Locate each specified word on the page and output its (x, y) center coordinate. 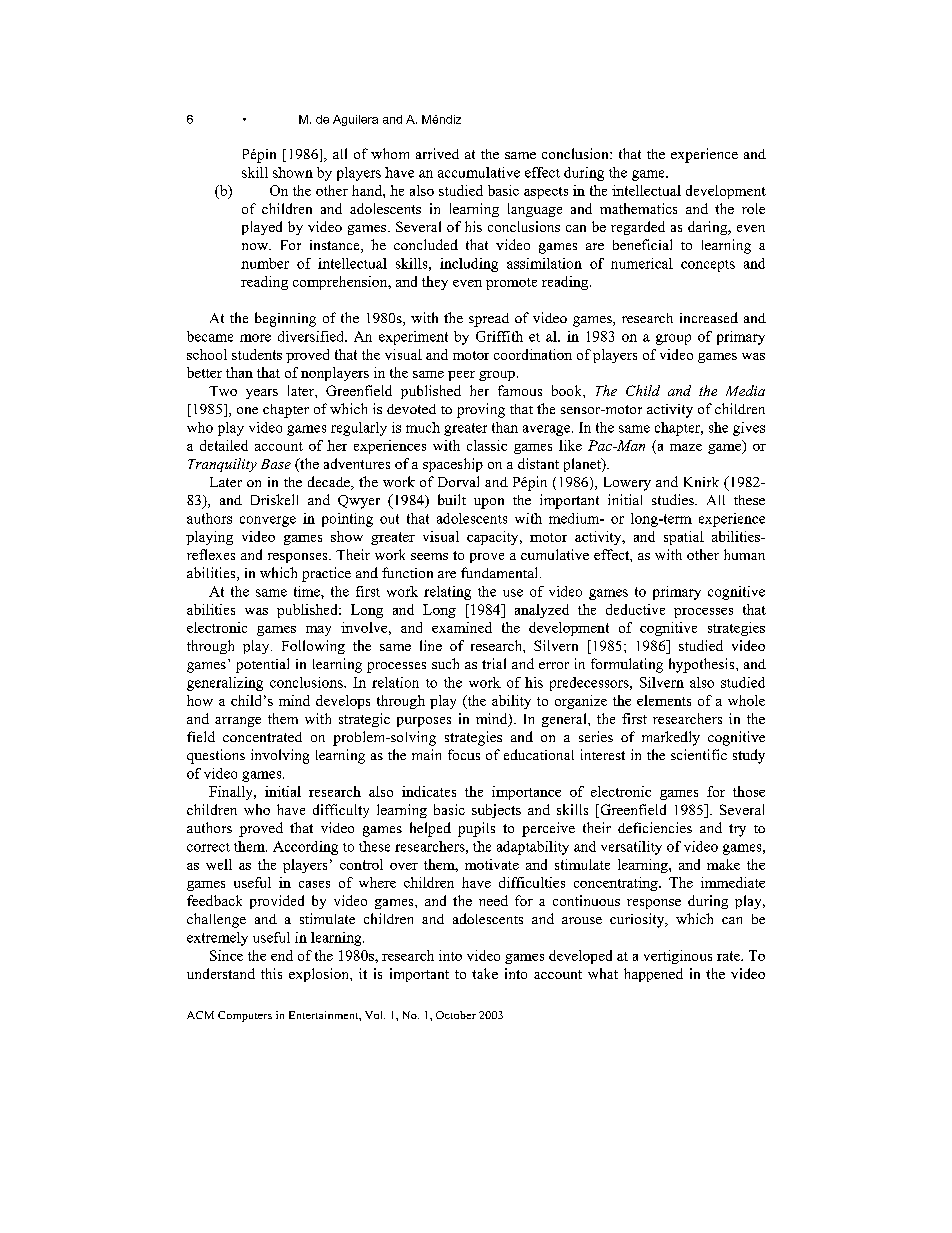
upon (489, 503)
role (753, 208)
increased (709, 317)
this (271, 973)
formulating (627, 665)
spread (489, 320)
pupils (476, 829)
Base (276, 464)
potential (262, 665)
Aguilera (355, 120)
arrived (437, 153)
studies (674, 499)
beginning (285, 319)
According (305, 848)
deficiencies (655, 827)
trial (494, 663)
